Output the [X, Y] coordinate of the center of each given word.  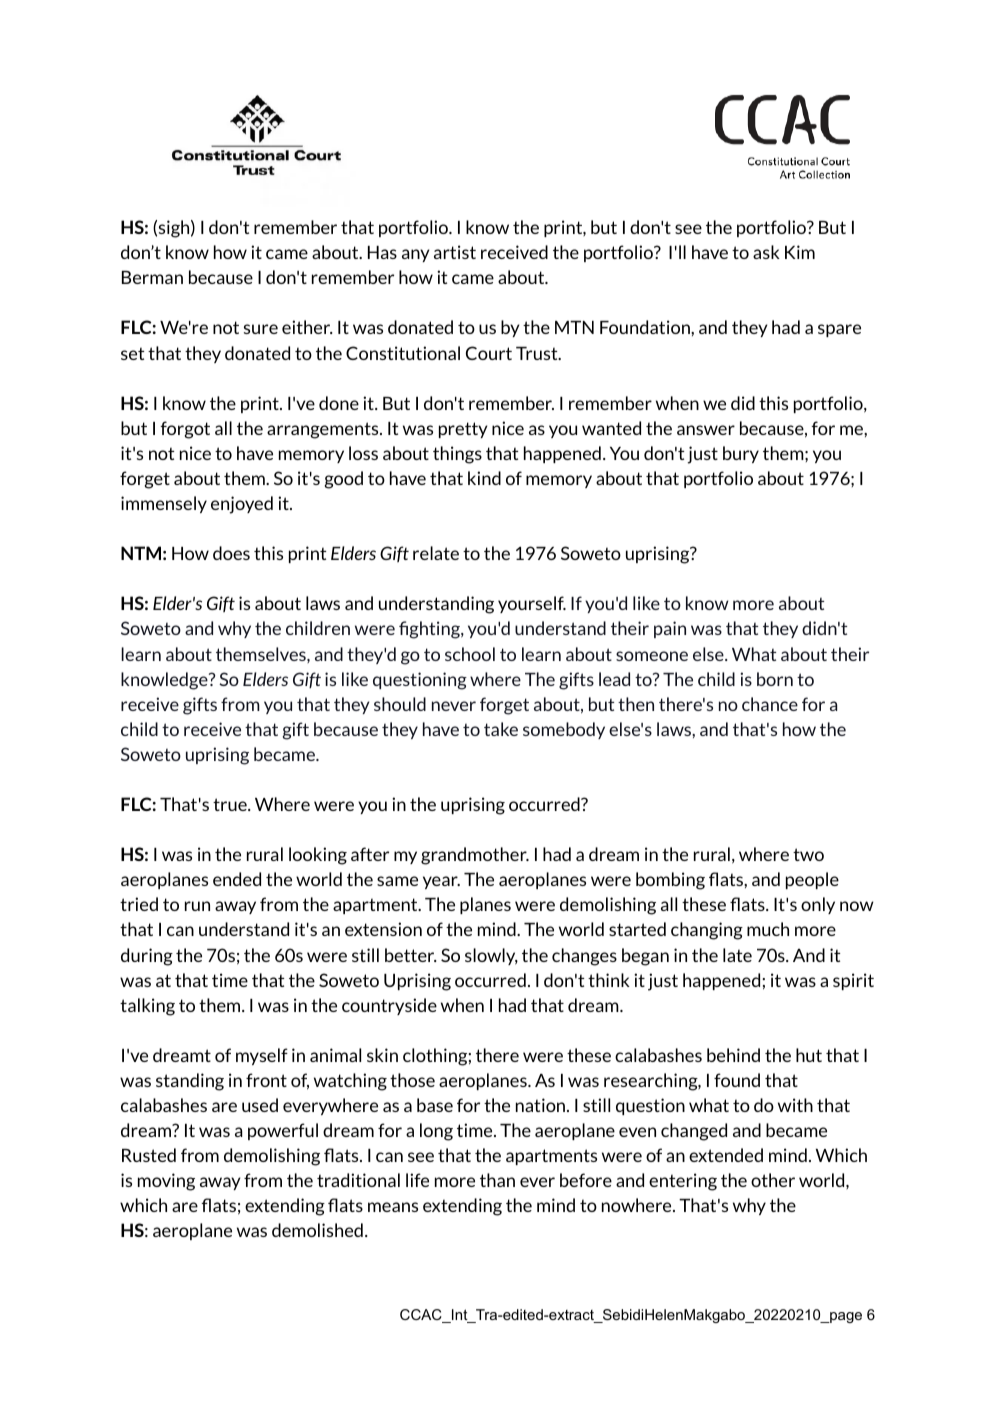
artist [455, 252]
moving [166, 1182]
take [501, 729]
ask [766, 252]
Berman [152, 277]
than [497, 1180]
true [231, 804]
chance [770, 704]
